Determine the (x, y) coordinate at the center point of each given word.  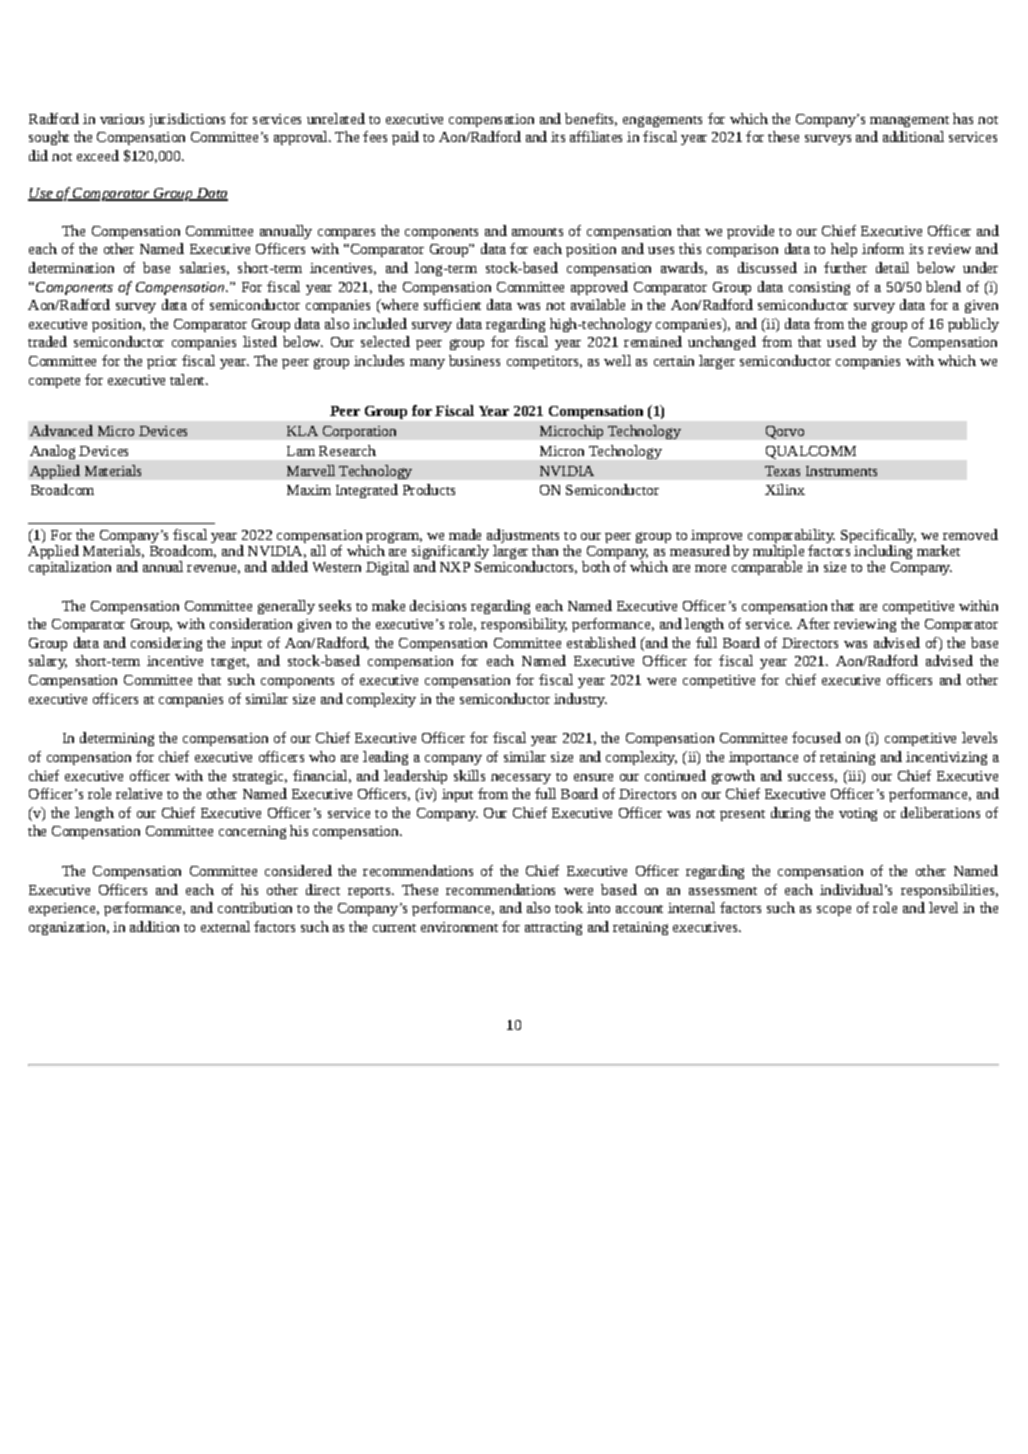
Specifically (878, 536)
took (569, 907)
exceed (98, 155)
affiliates (596, 136)
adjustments (523, 536)
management (909, 121)
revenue (211, 568)
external (225, 926)
